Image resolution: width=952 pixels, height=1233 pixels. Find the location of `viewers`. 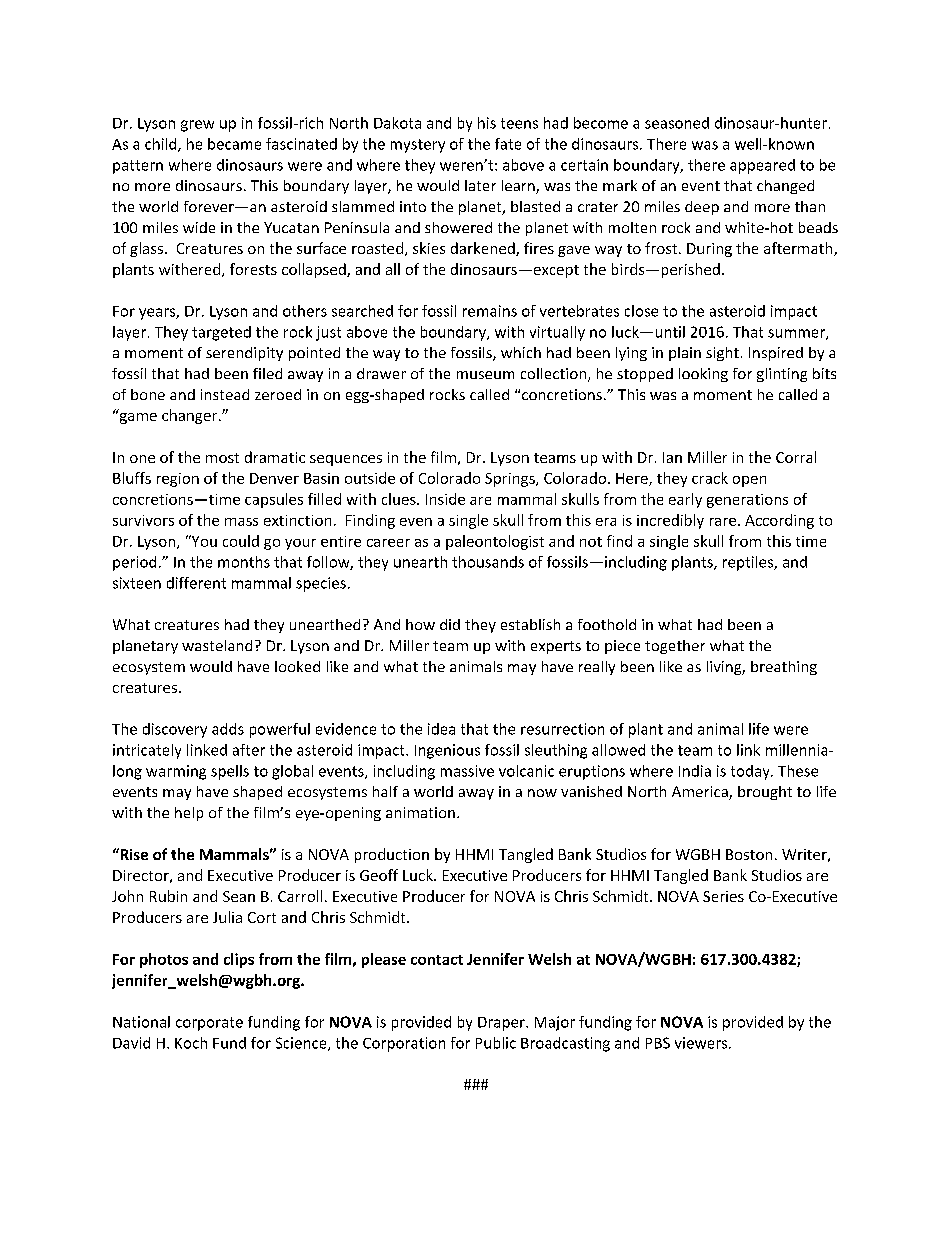

viewers is located at coordinates (702, 1043).
